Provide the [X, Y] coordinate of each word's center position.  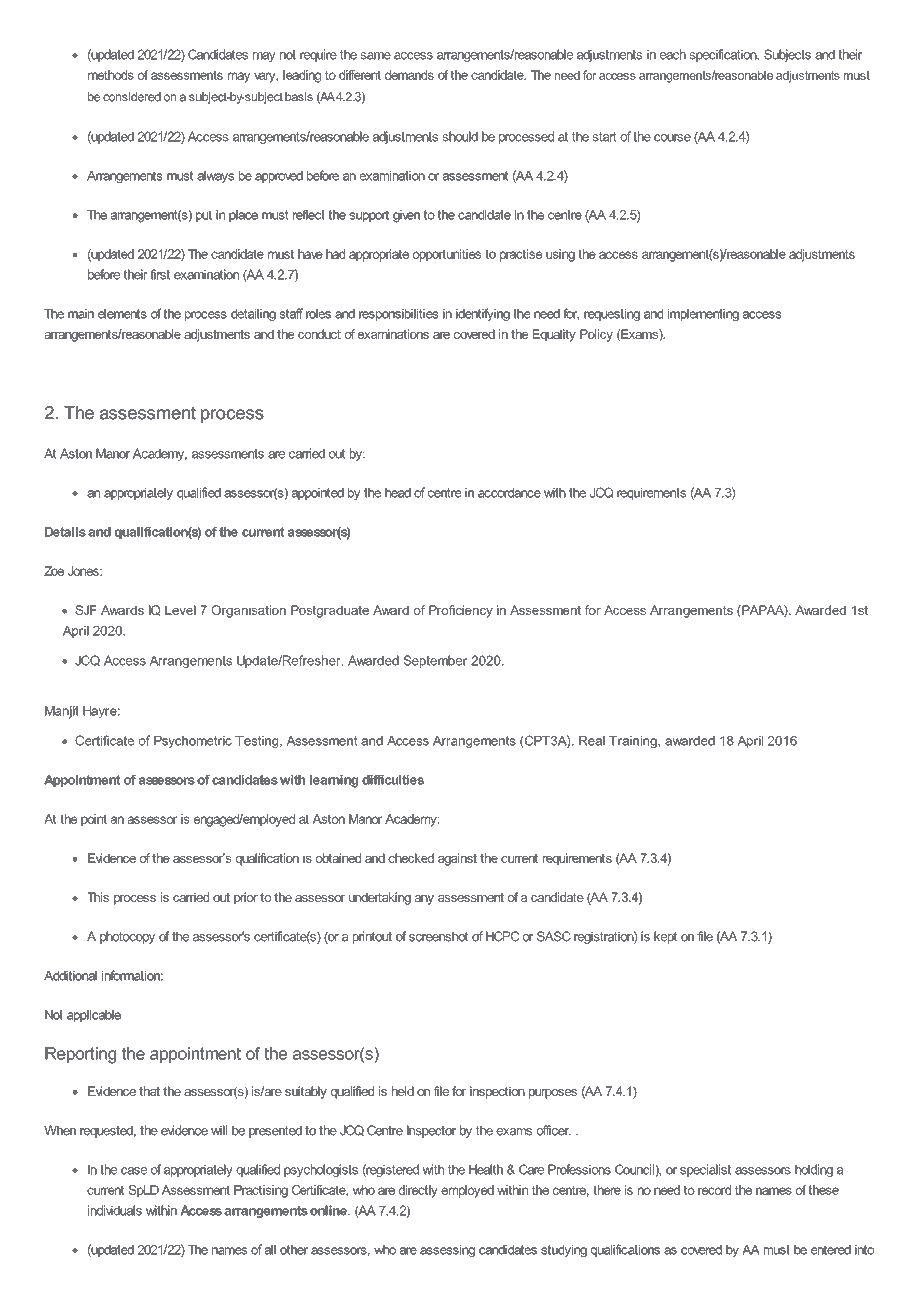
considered [132, 97]
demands [409, 75]
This [98, 897]
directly [418, 1191]
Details [65, 532]
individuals [115, 1210]
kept [665, 937]
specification [724, 55]
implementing [703, 315]
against [457, 859]
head [398, 493]
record [714, 1190]
